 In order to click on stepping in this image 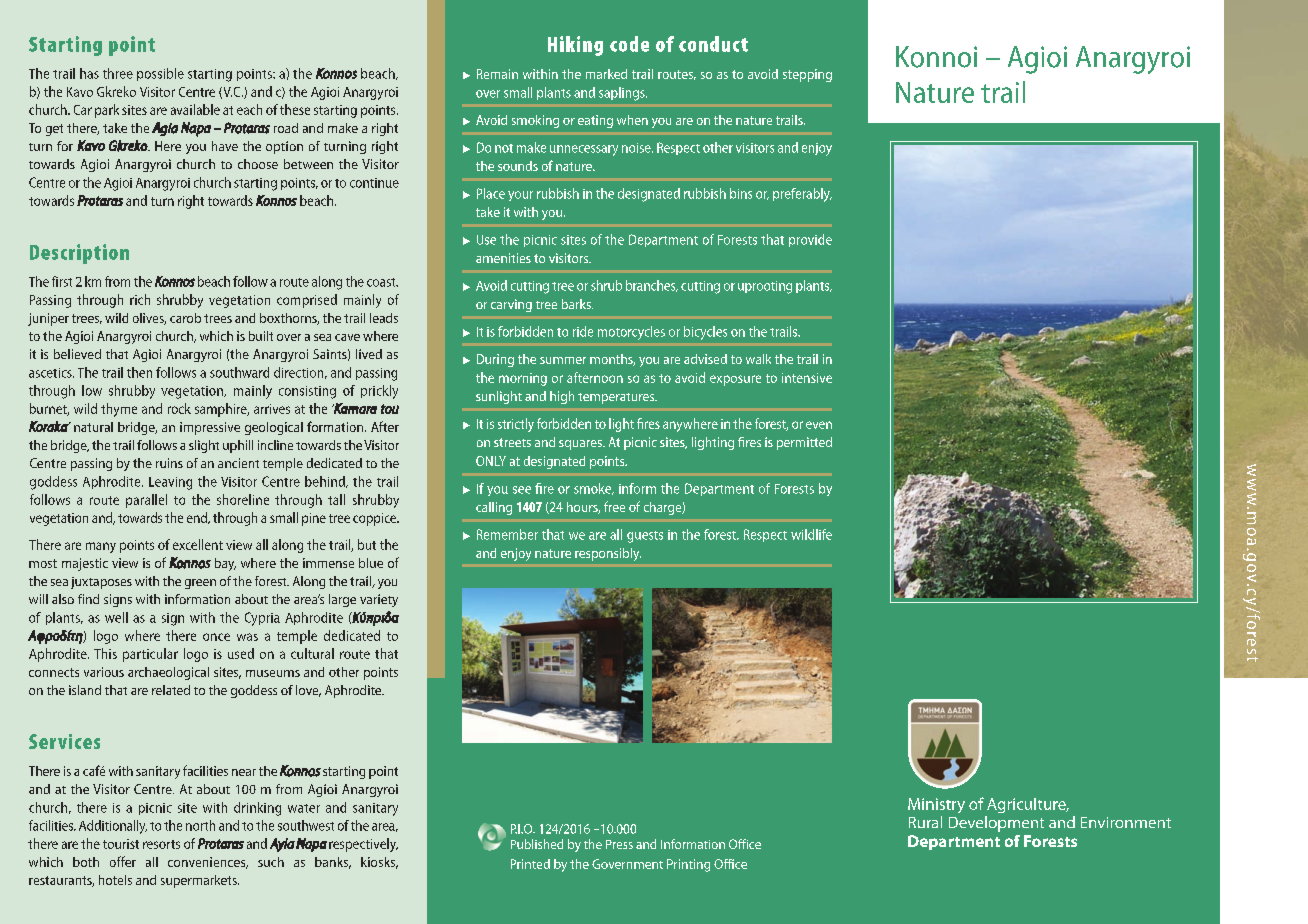, I will do `click(807, 75)`.
